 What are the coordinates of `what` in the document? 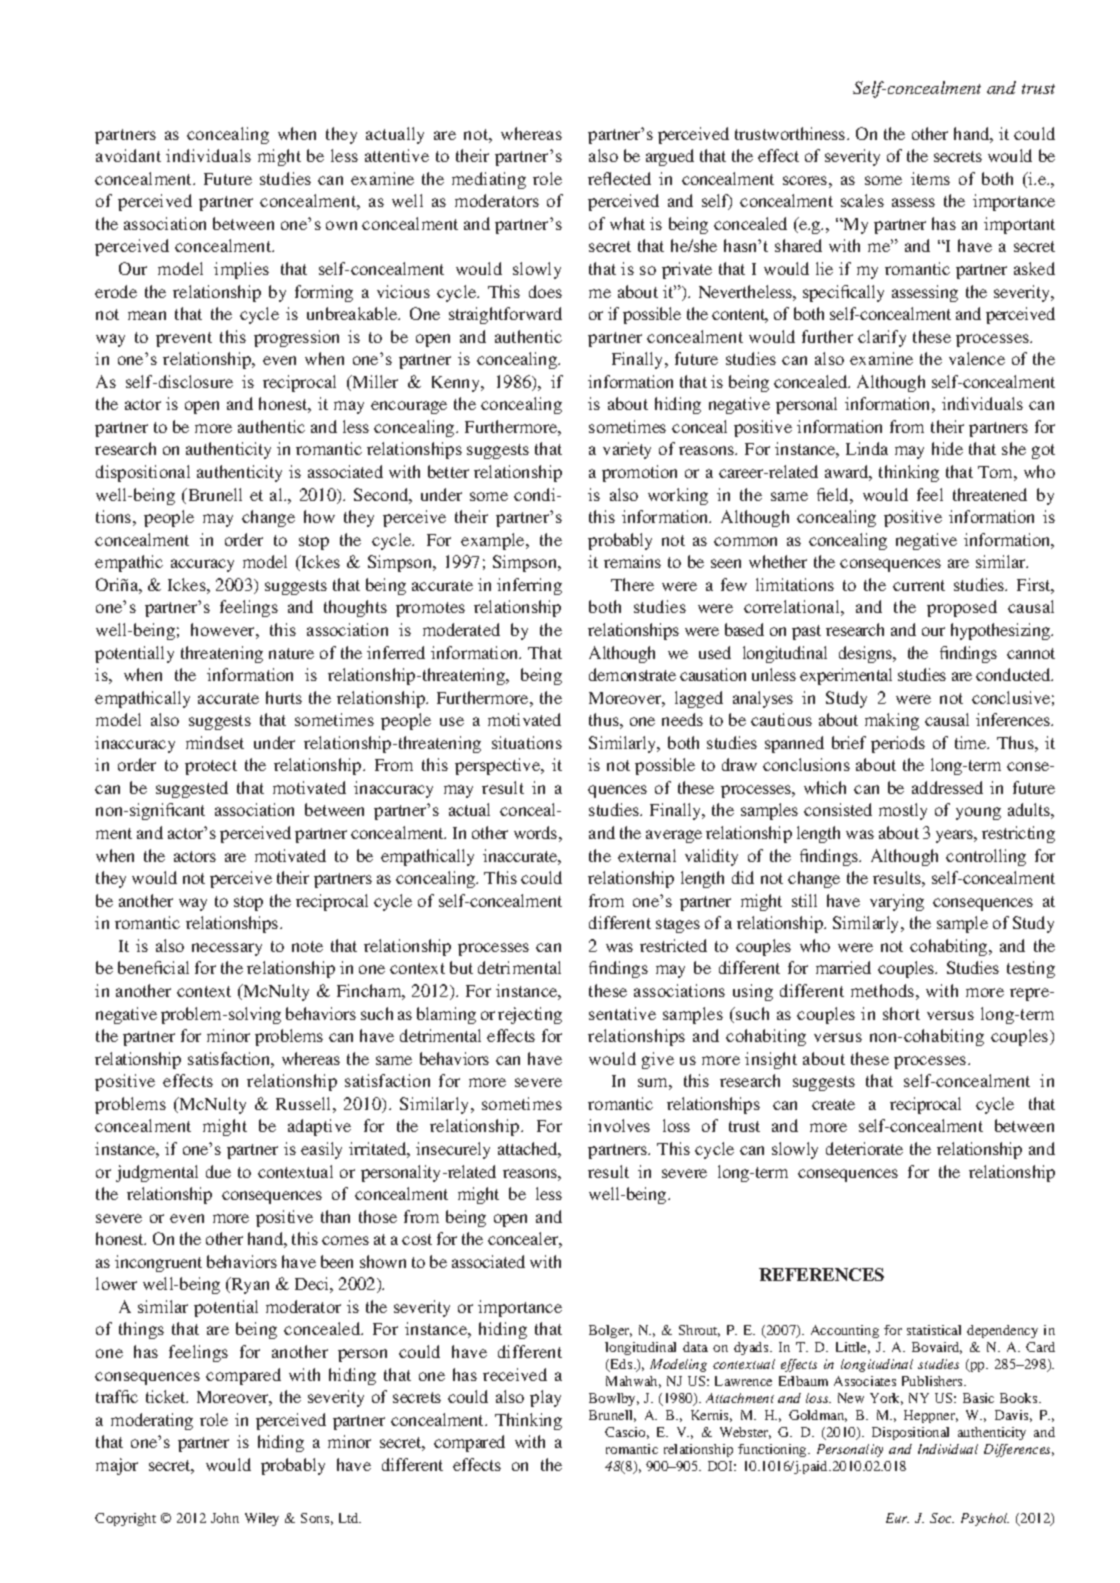 It's located at (627, 223).
